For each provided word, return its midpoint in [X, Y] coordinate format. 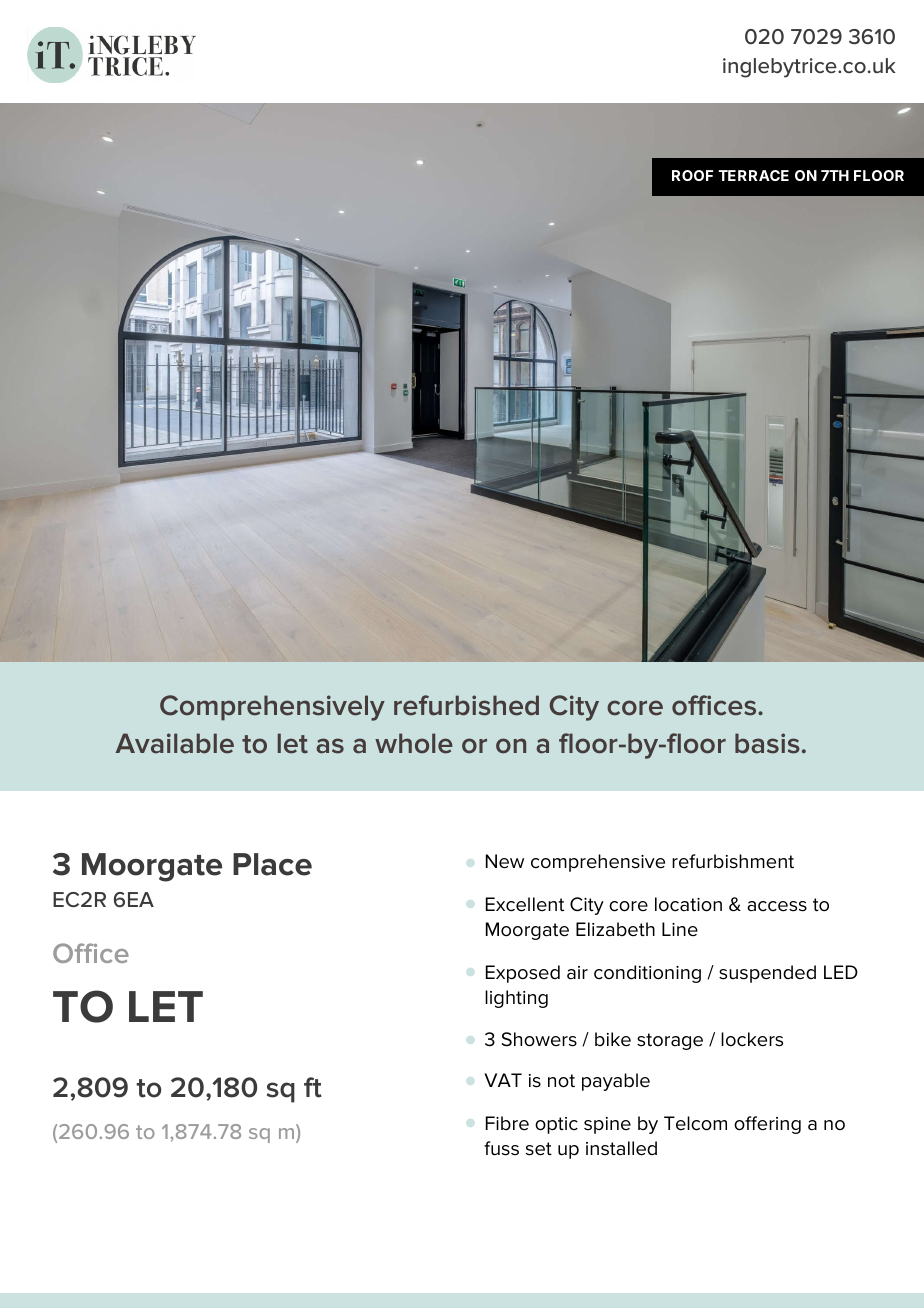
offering [767, 1125]
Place [272, 864]
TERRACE [753, 175]
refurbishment [733, 861]
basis [767, 743]
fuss [501, 1148]
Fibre [507, 1123]
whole [414, 743]
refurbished [466, 705]
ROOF [692, 175]
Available [175, 743]
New [505, 861]
